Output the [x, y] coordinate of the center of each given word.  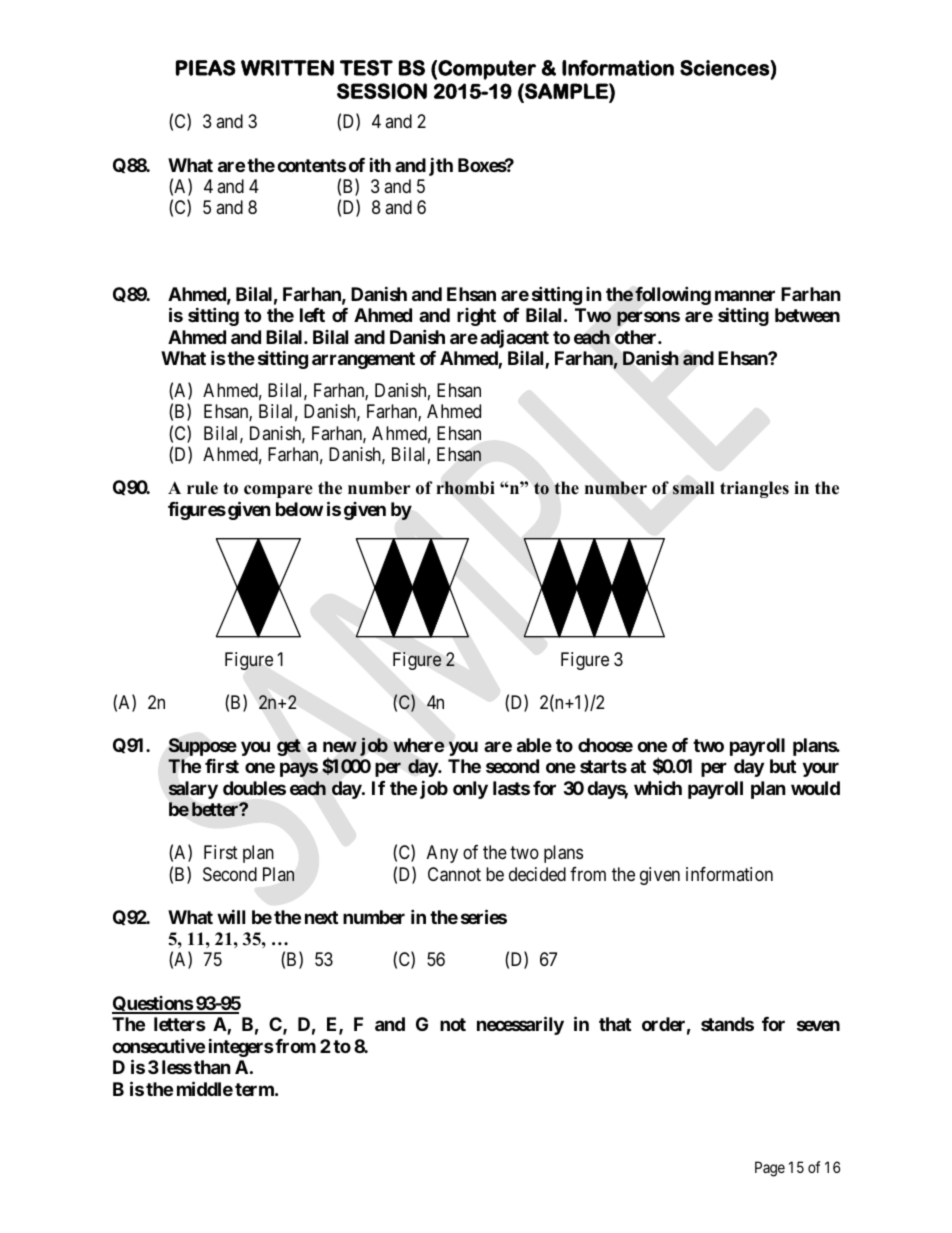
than [212, 1067]
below [299, 509]
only [470, 790]
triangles [754, 489]
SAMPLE [566, 91]
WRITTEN [287, 68]
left [312, 315]
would [815, 788]
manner [745, 295]
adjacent [514, 338]
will [231, 916]
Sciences [725, 68]
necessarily [520, 1025]
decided [537, 874]
